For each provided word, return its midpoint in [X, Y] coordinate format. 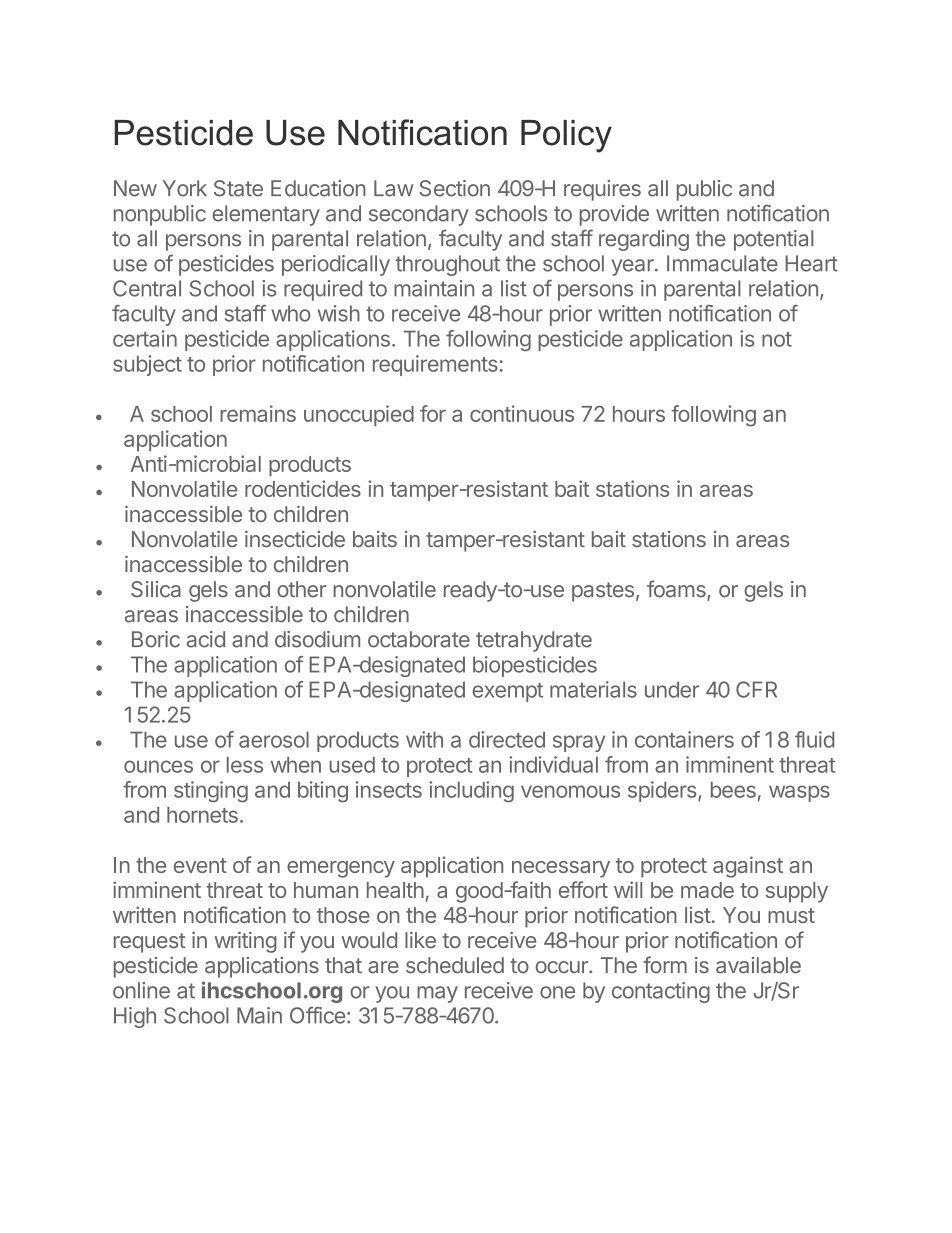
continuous [522, 413]
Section [454, 188]
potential [773, 240]
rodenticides [303, 488]
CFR [756, 689]
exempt [507, 692]
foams [677, 590]
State [238, 188]
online [141, 990]
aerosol [274, 739]
